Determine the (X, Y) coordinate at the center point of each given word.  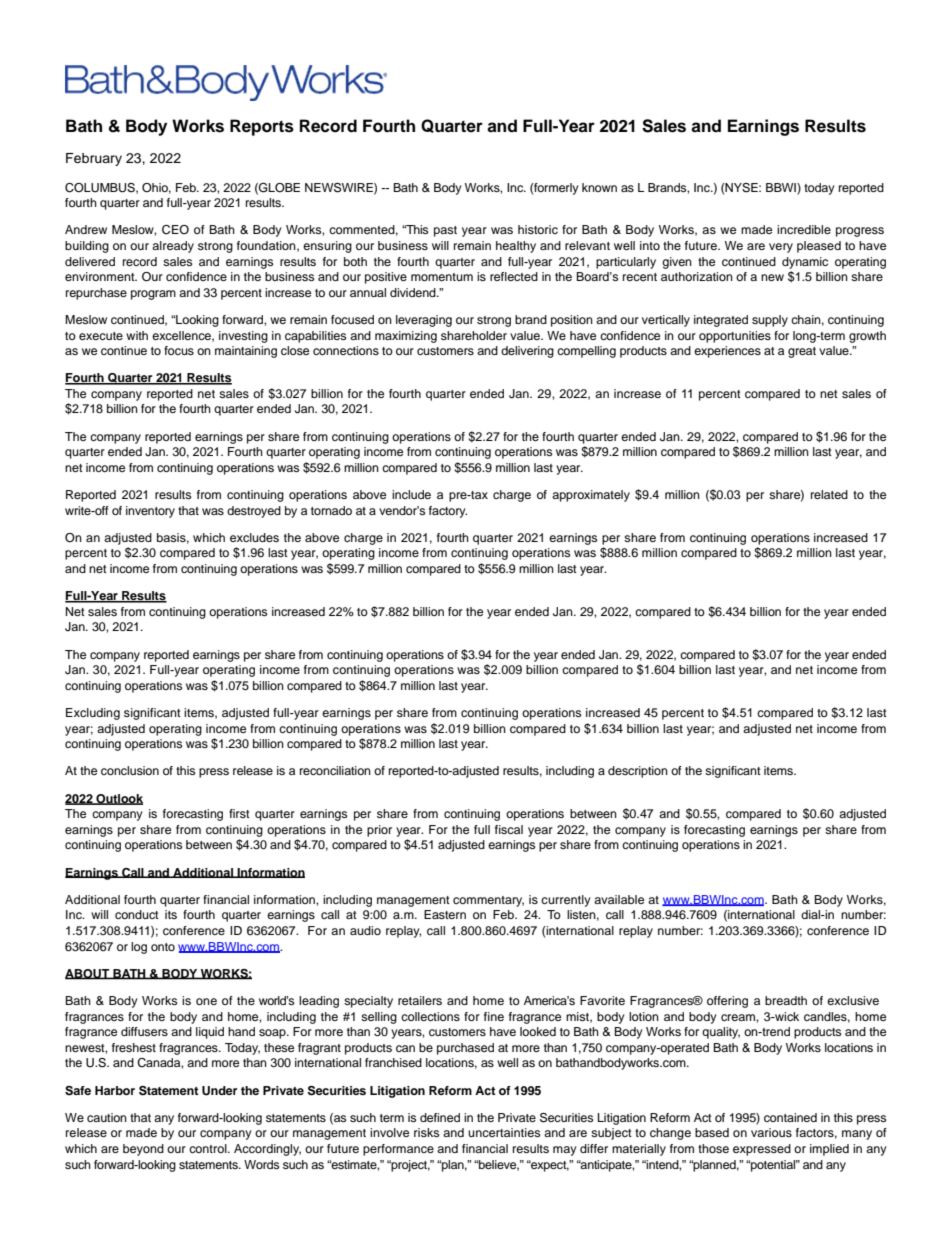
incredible (804, 229)
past (445, 231)
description (638, 772)
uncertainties (504, 1132)
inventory (150, 512)
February (94, 159)
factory (448, 512)
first (239, 813)
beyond (143, 1150)
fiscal (509, 829)
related (829, 494)
